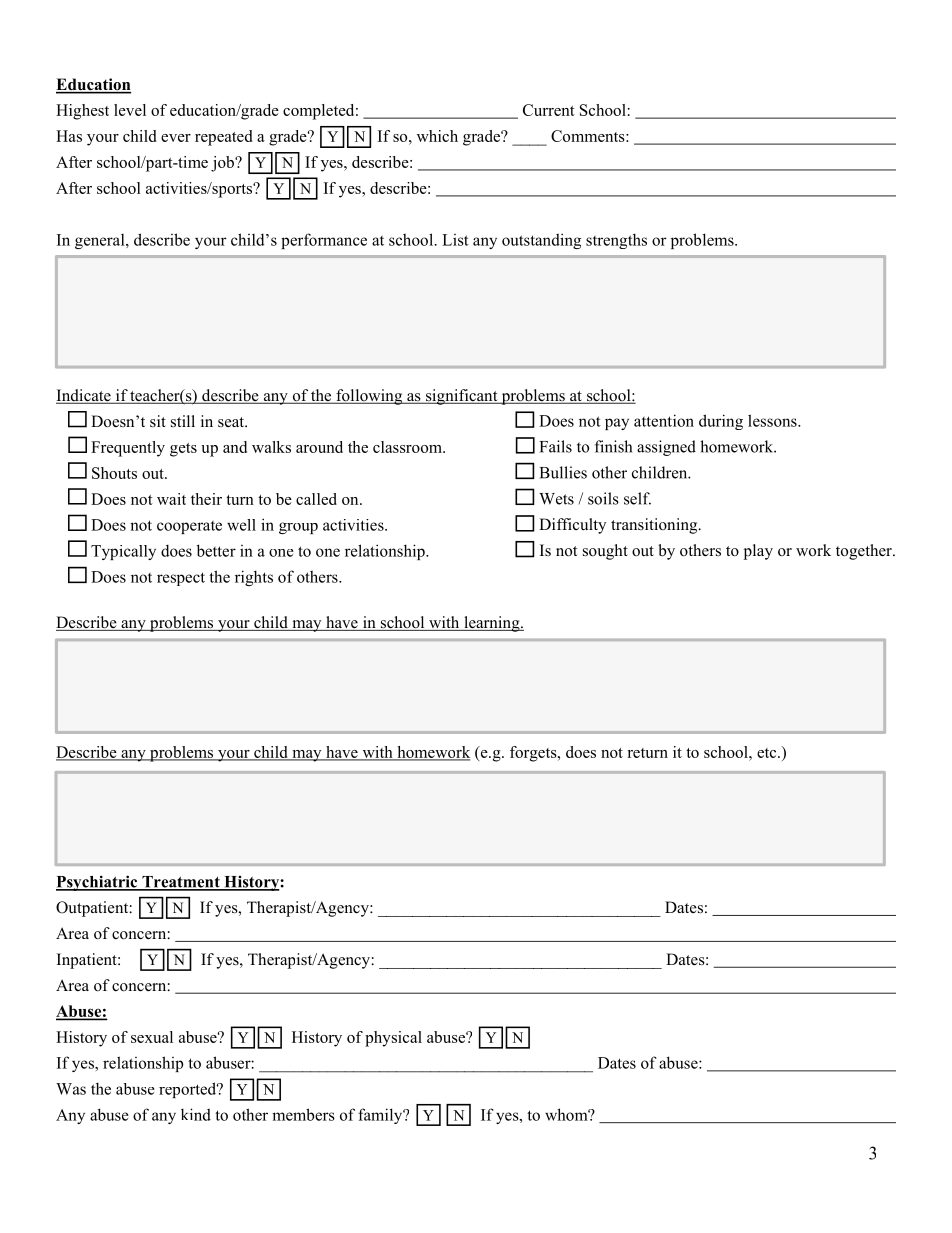 This screenshot has height=1233, width=952. Describe the element at coordinates (616, 241) in the screenshot. I see `strengths` at that location.
